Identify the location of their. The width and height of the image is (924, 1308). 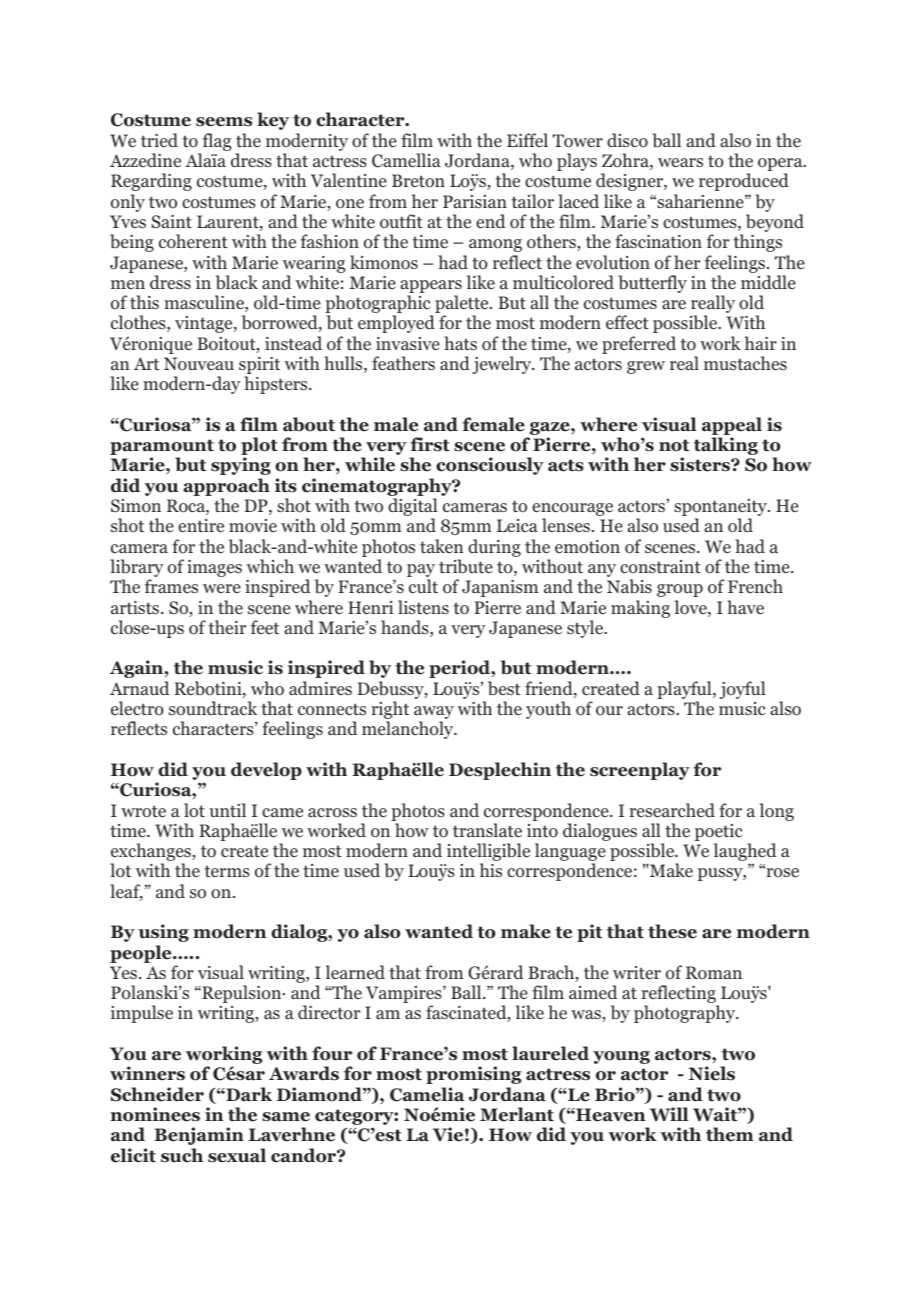
(227, 627).
